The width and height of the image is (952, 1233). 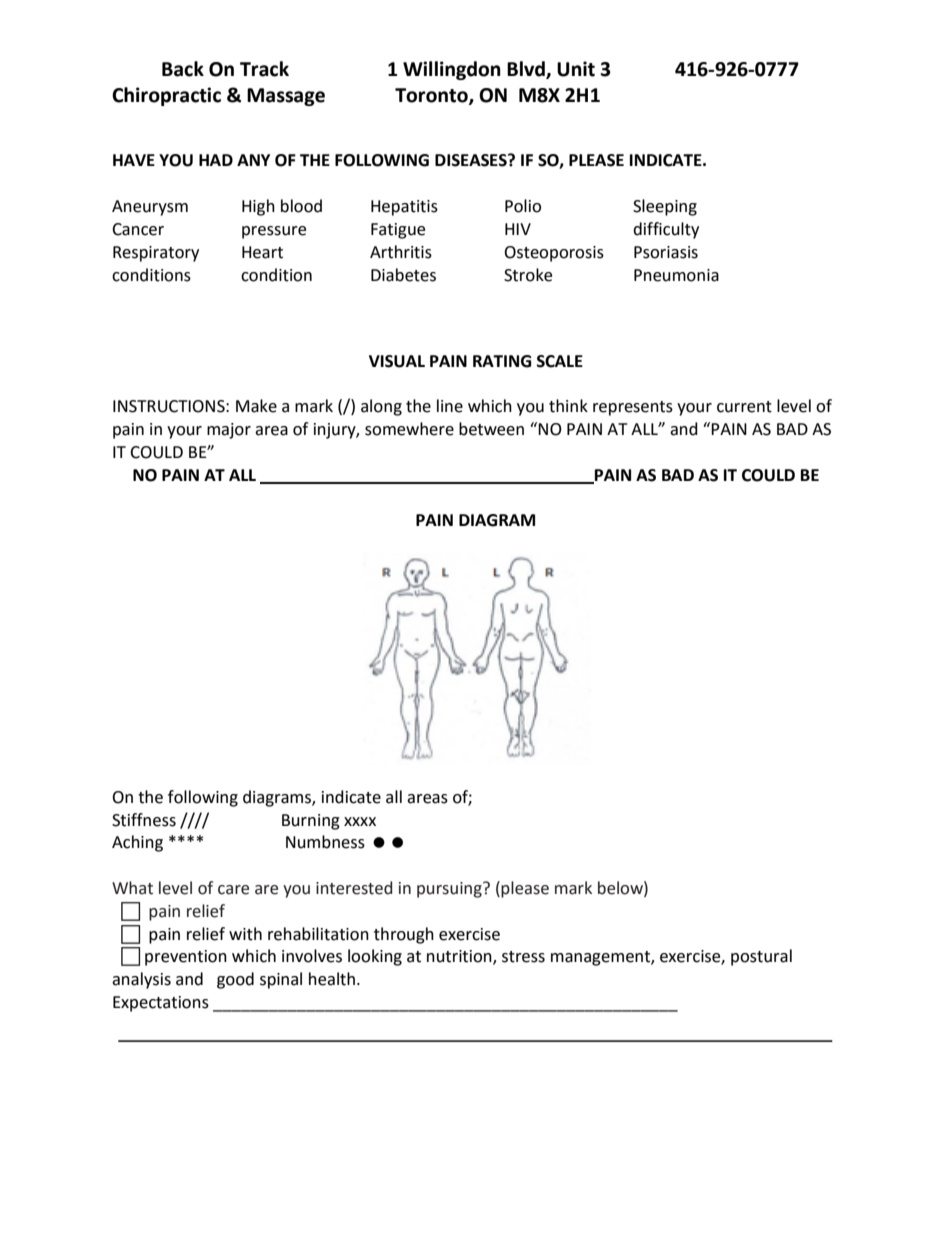 What do you see at coordinates (527, 70) in the image?
I see `Blvd` at bounding box center [527, 70].
